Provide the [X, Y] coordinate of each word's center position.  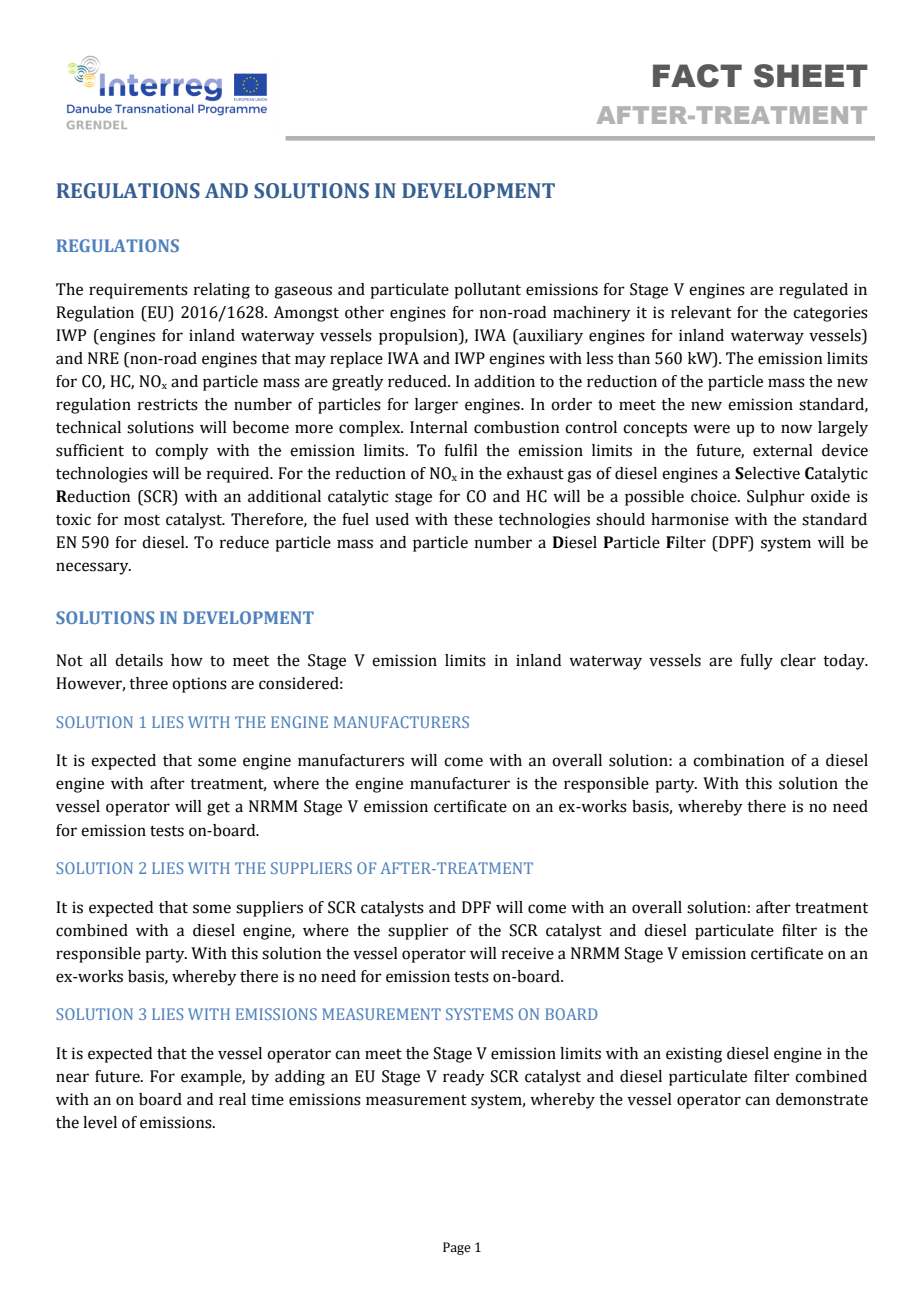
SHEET [811, 76]
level [100, 1122]
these [473, 519]
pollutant [487, 291]
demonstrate [822, 1099]
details [139, 660]
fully [756, 662]
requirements [138, 291]
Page [457, 1248]
